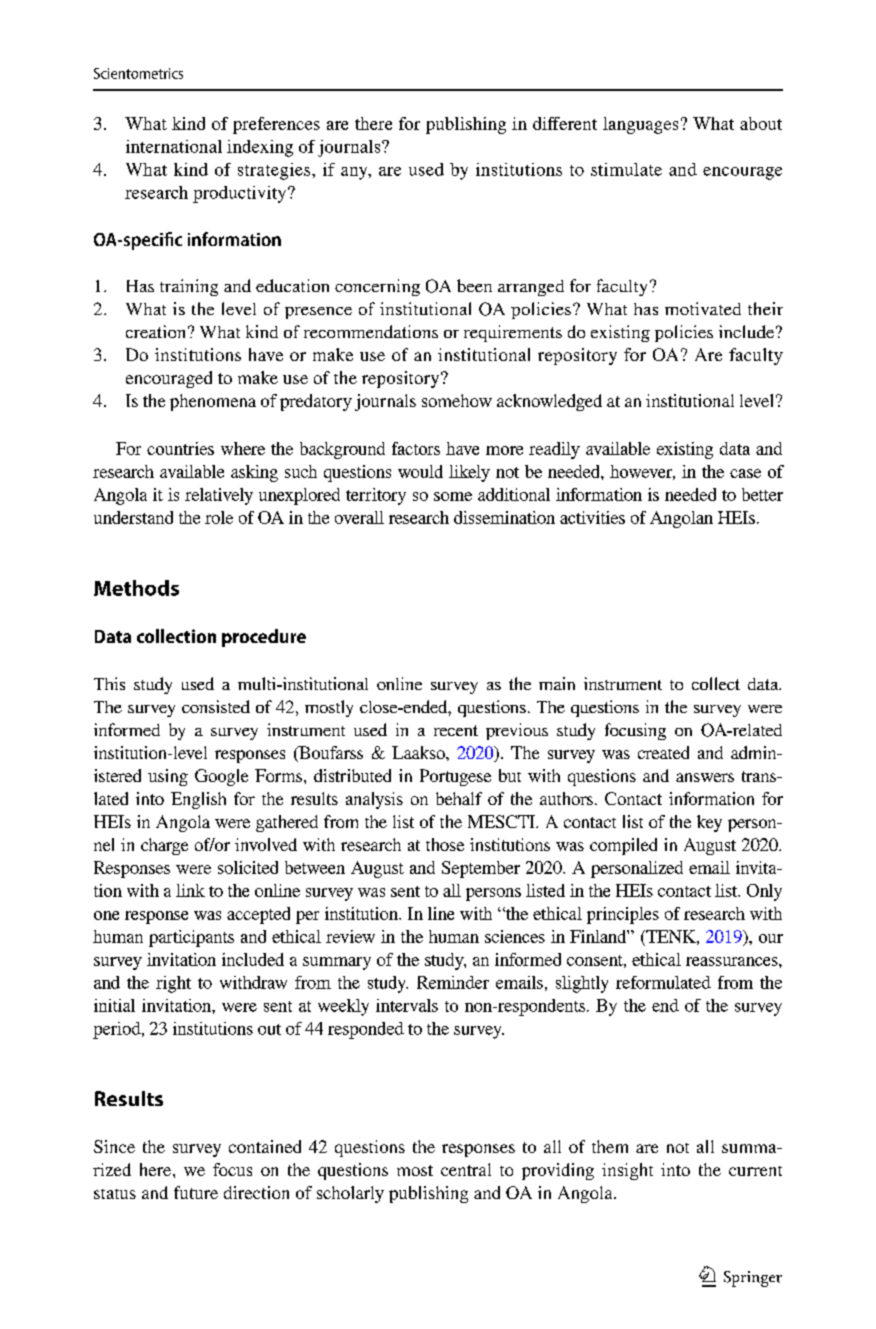 The image size is (876, 1329). What do you see at coordinates (219, 496) in the screenshot?
I see `relatively` at bounding box center [219, 496].
